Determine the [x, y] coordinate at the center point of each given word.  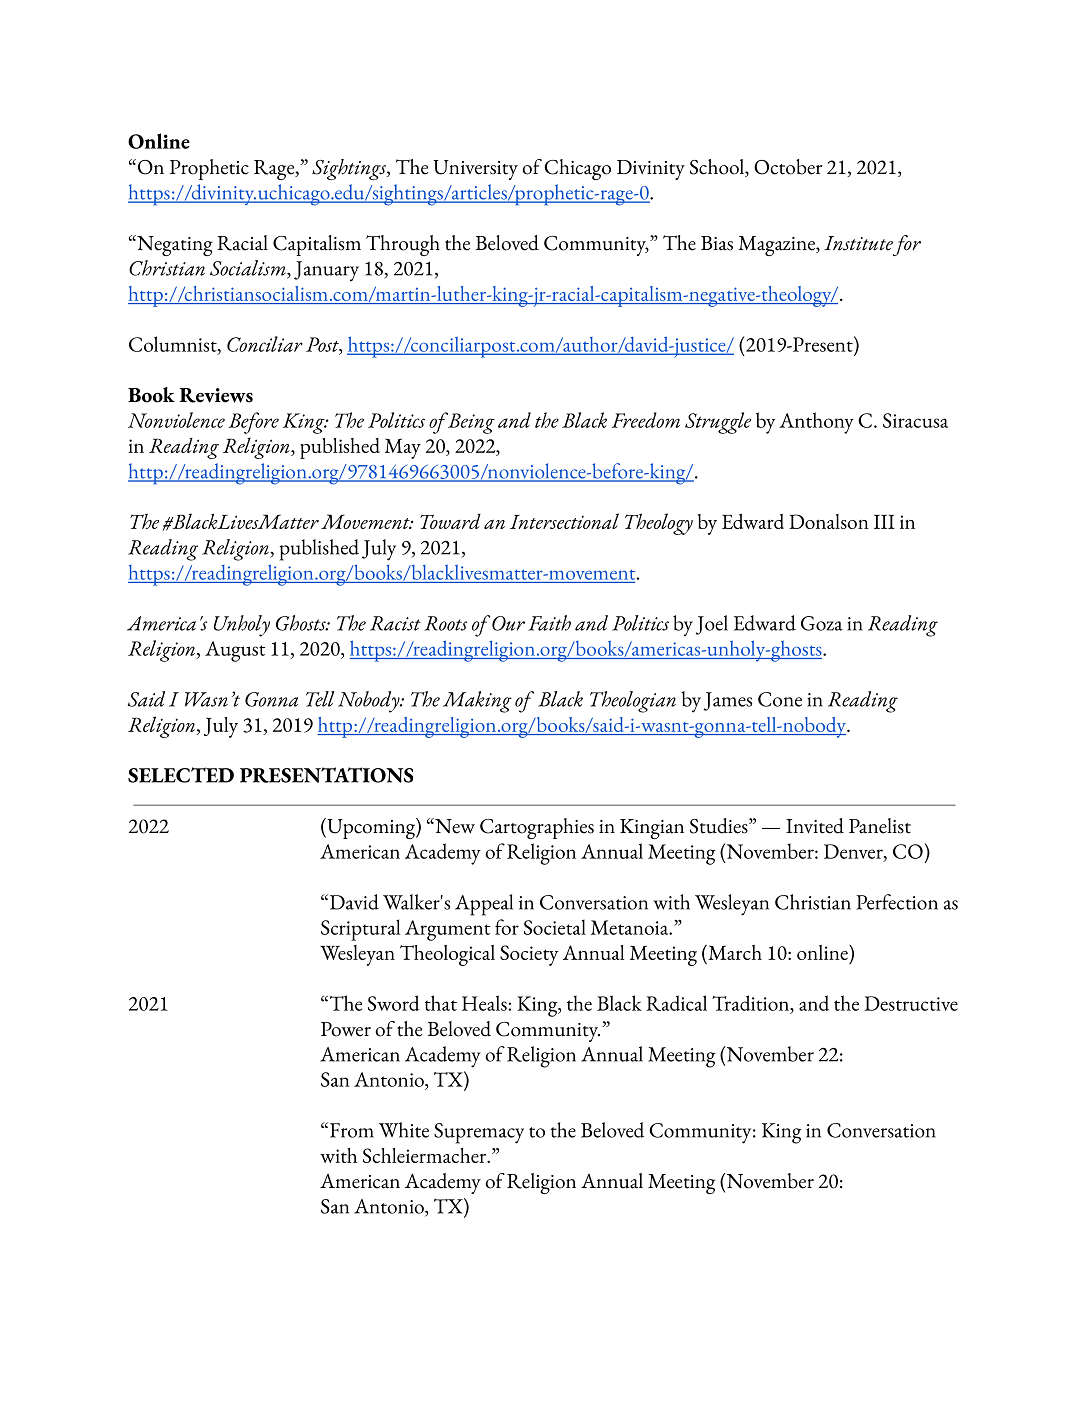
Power [346, 1029]
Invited [815, 826]
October [788, 167]
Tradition [752, 1004]
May [403, 448]
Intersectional [564, 521]
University [475, 170]
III [884, 522]
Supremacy [479, 1133]
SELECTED [181, 775]
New [454, 826]
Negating [174, 245]
